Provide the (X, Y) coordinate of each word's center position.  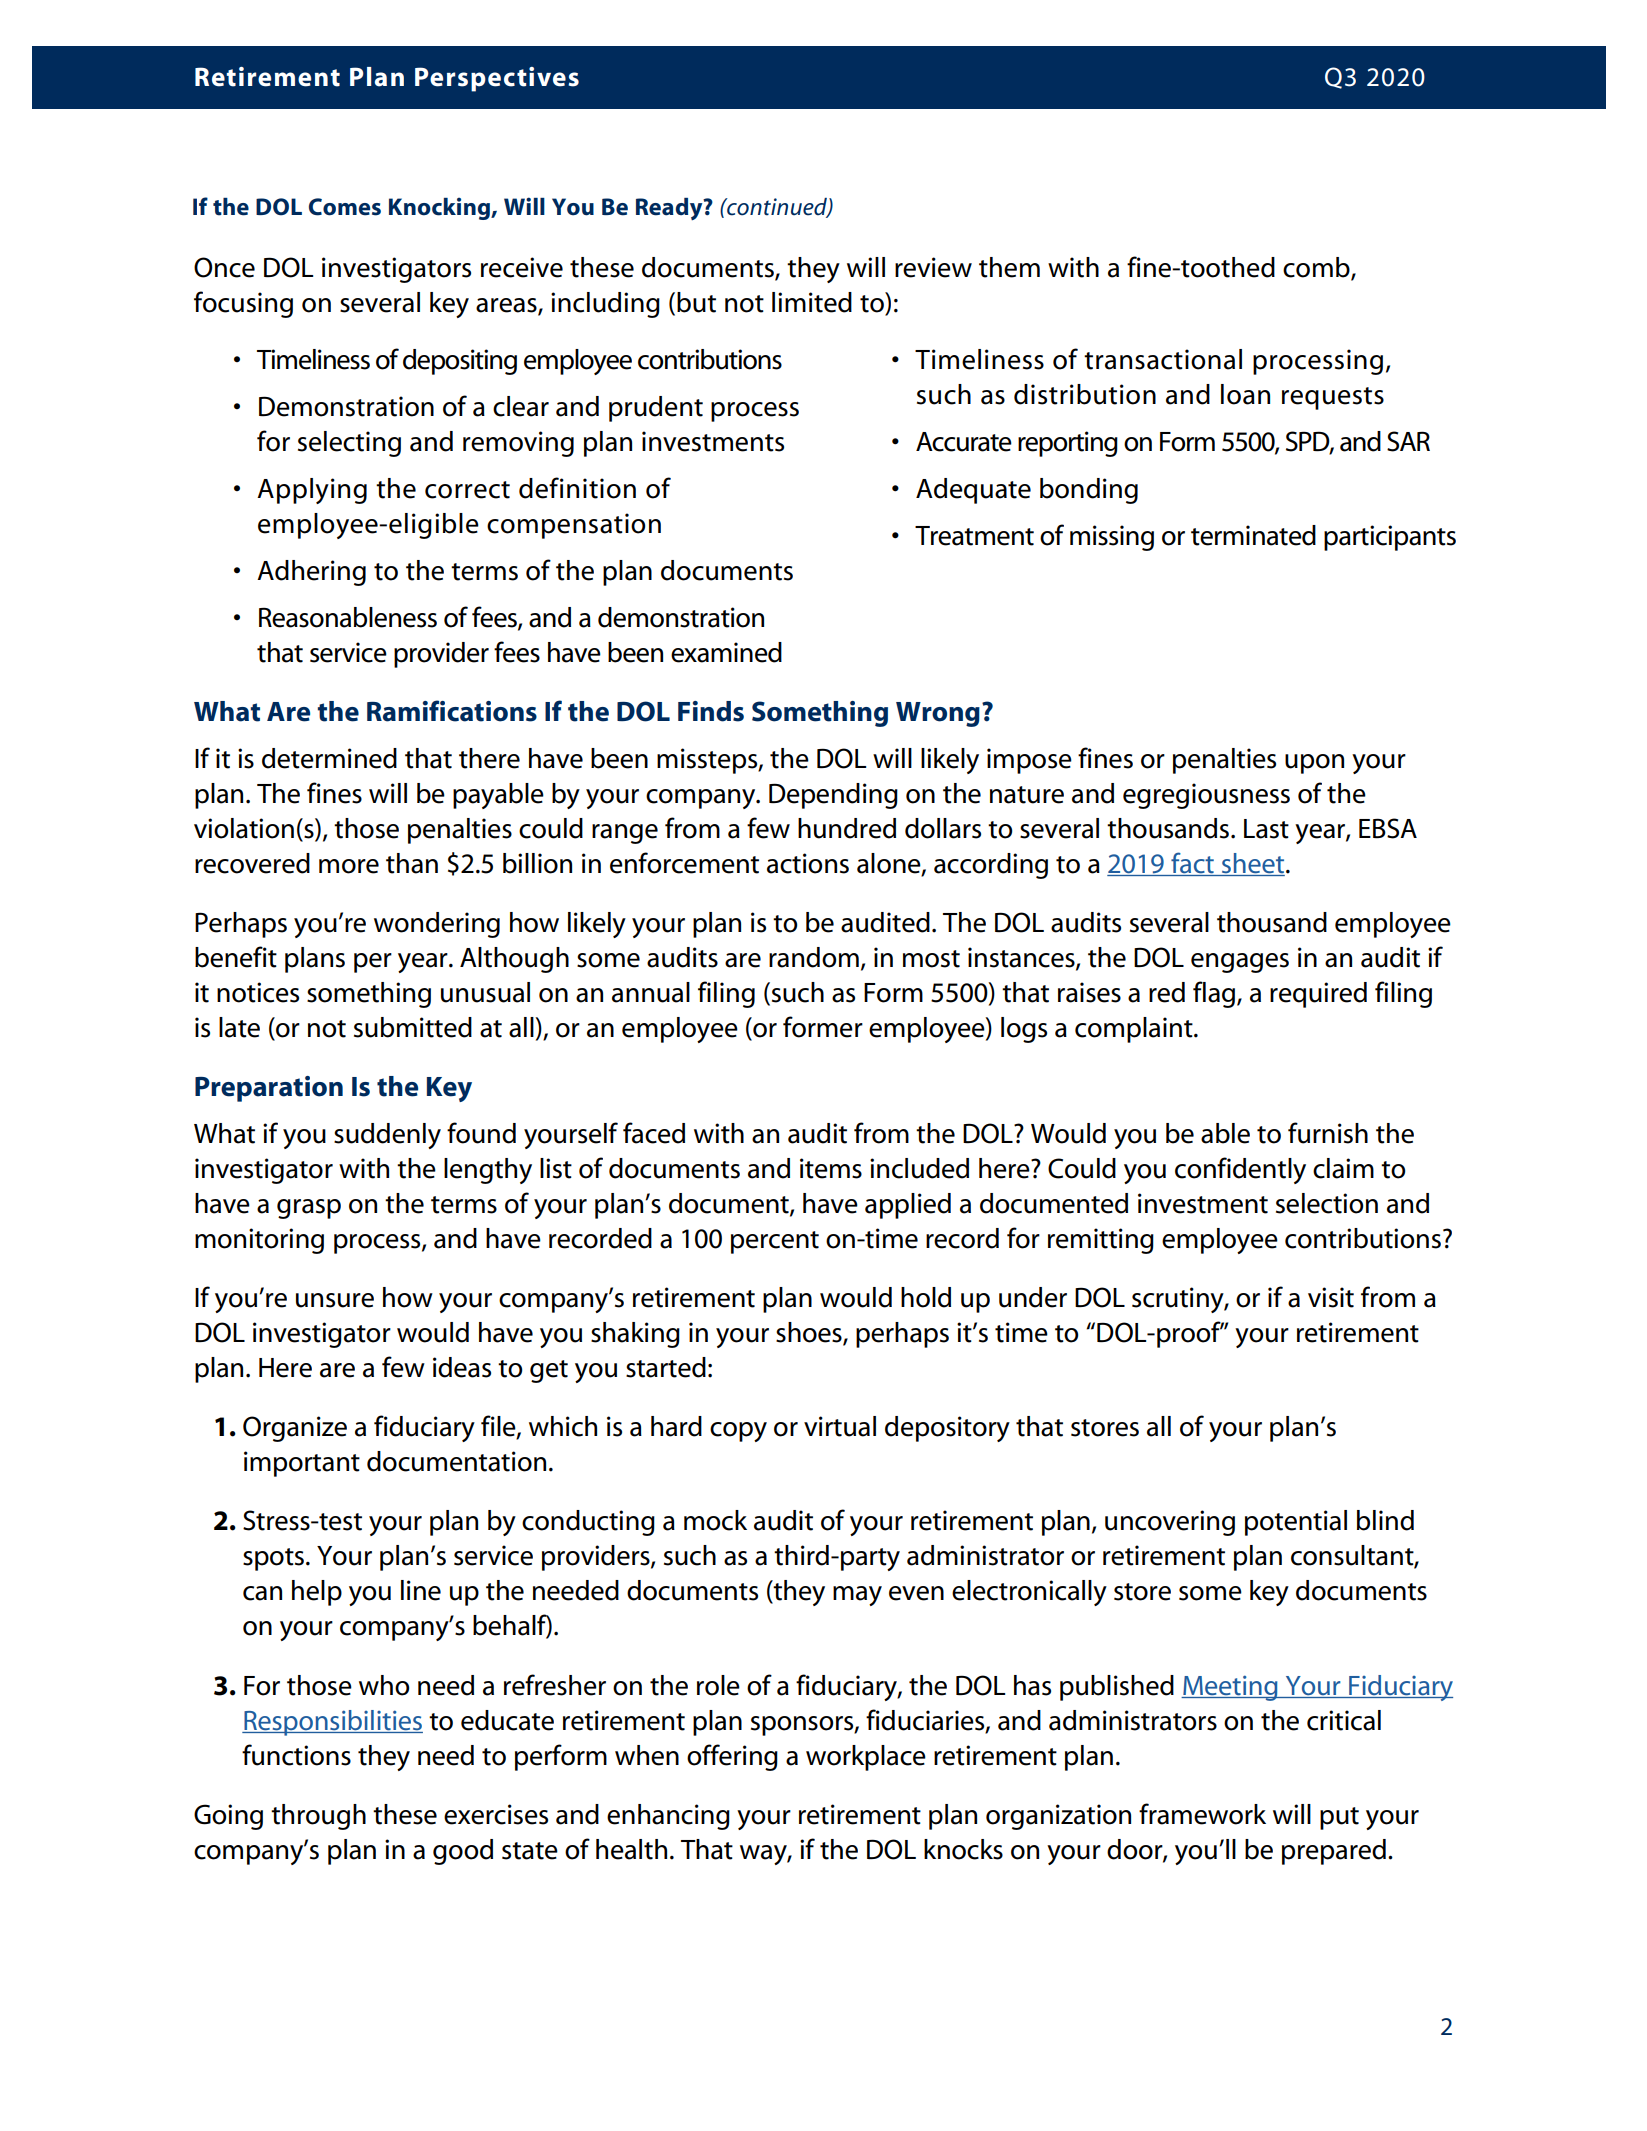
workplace (866, 1758)
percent (775, 1242)
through (318, 1817)
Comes (345, 207)
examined (726, 652)
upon (1314, 764)
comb (1317, 268)
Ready (670, 209)
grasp (309, 1209)
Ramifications (452, 711)
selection (1327, 1203)
